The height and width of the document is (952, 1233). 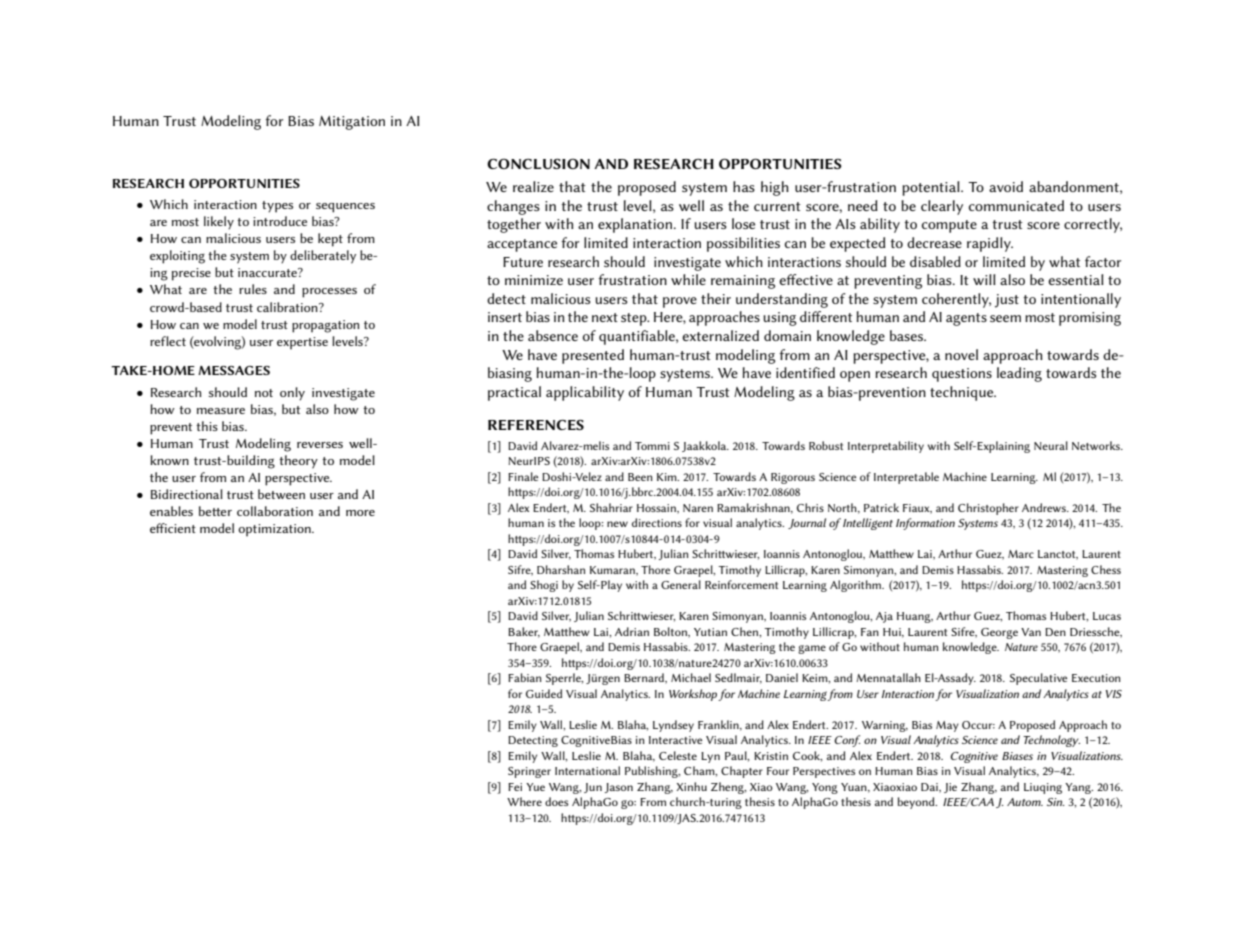 What do you see at coordinates (352, 123) in the document?
I see `Mitigation` at bounding box center [352, 123].
